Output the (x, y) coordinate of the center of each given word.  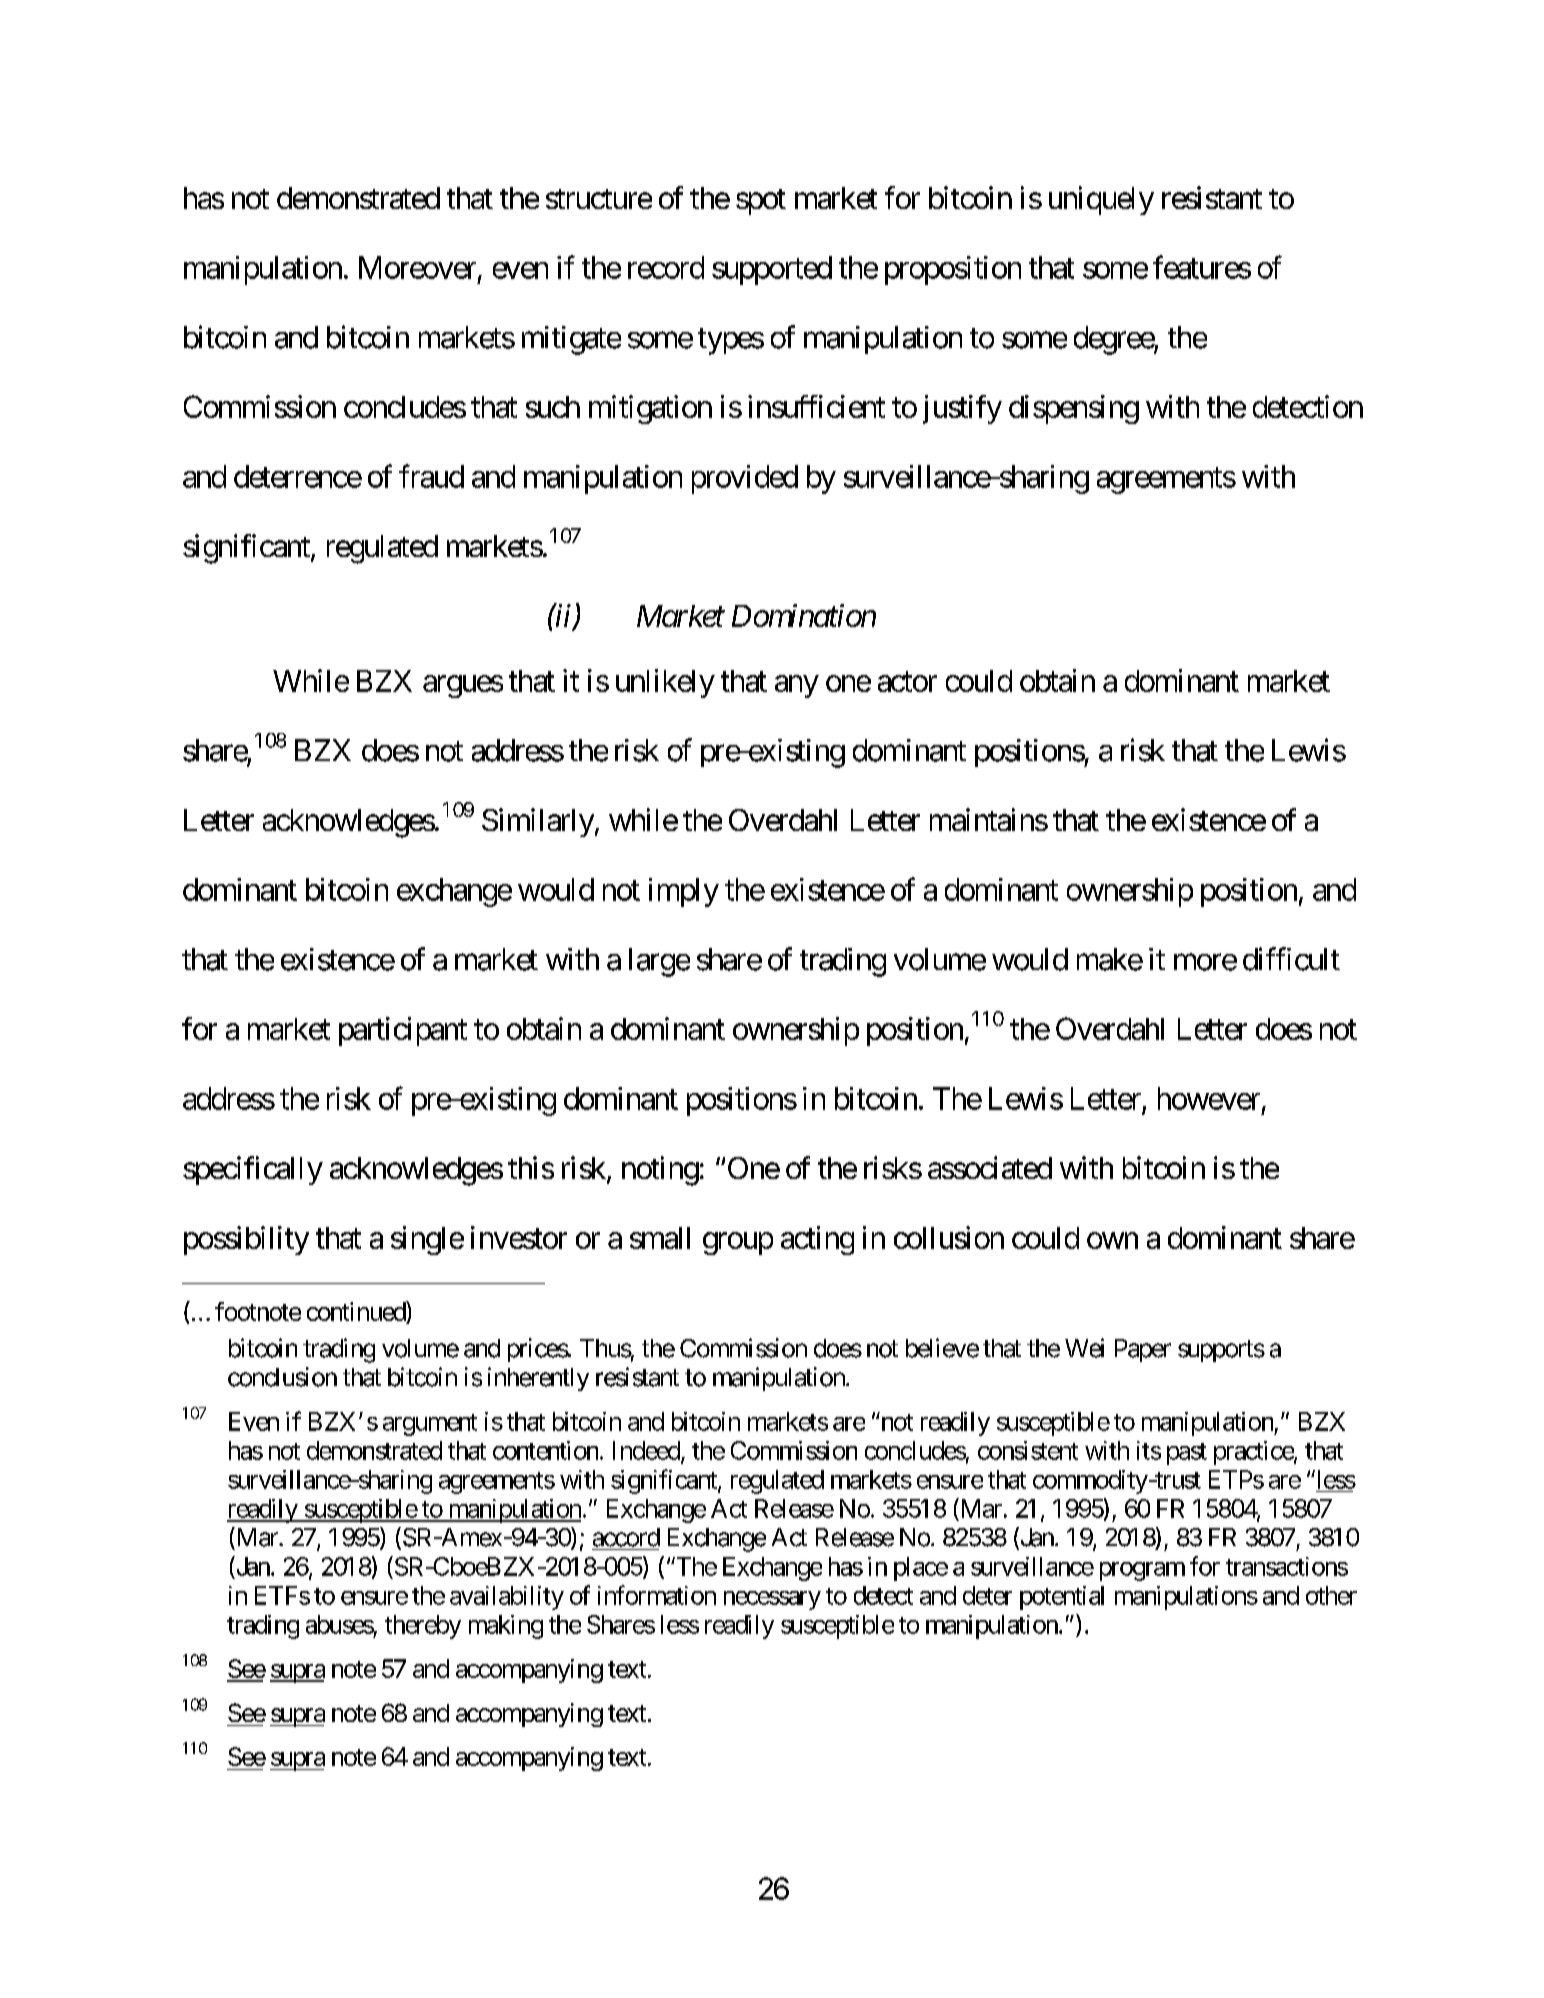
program (1142, 1571)
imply (684, 892)
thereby (423, 1627)
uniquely (1101, 200)
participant (403, 1031)
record (666, 267)
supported (772, 270)
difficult (1291, 959)
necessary (772, 1600)
